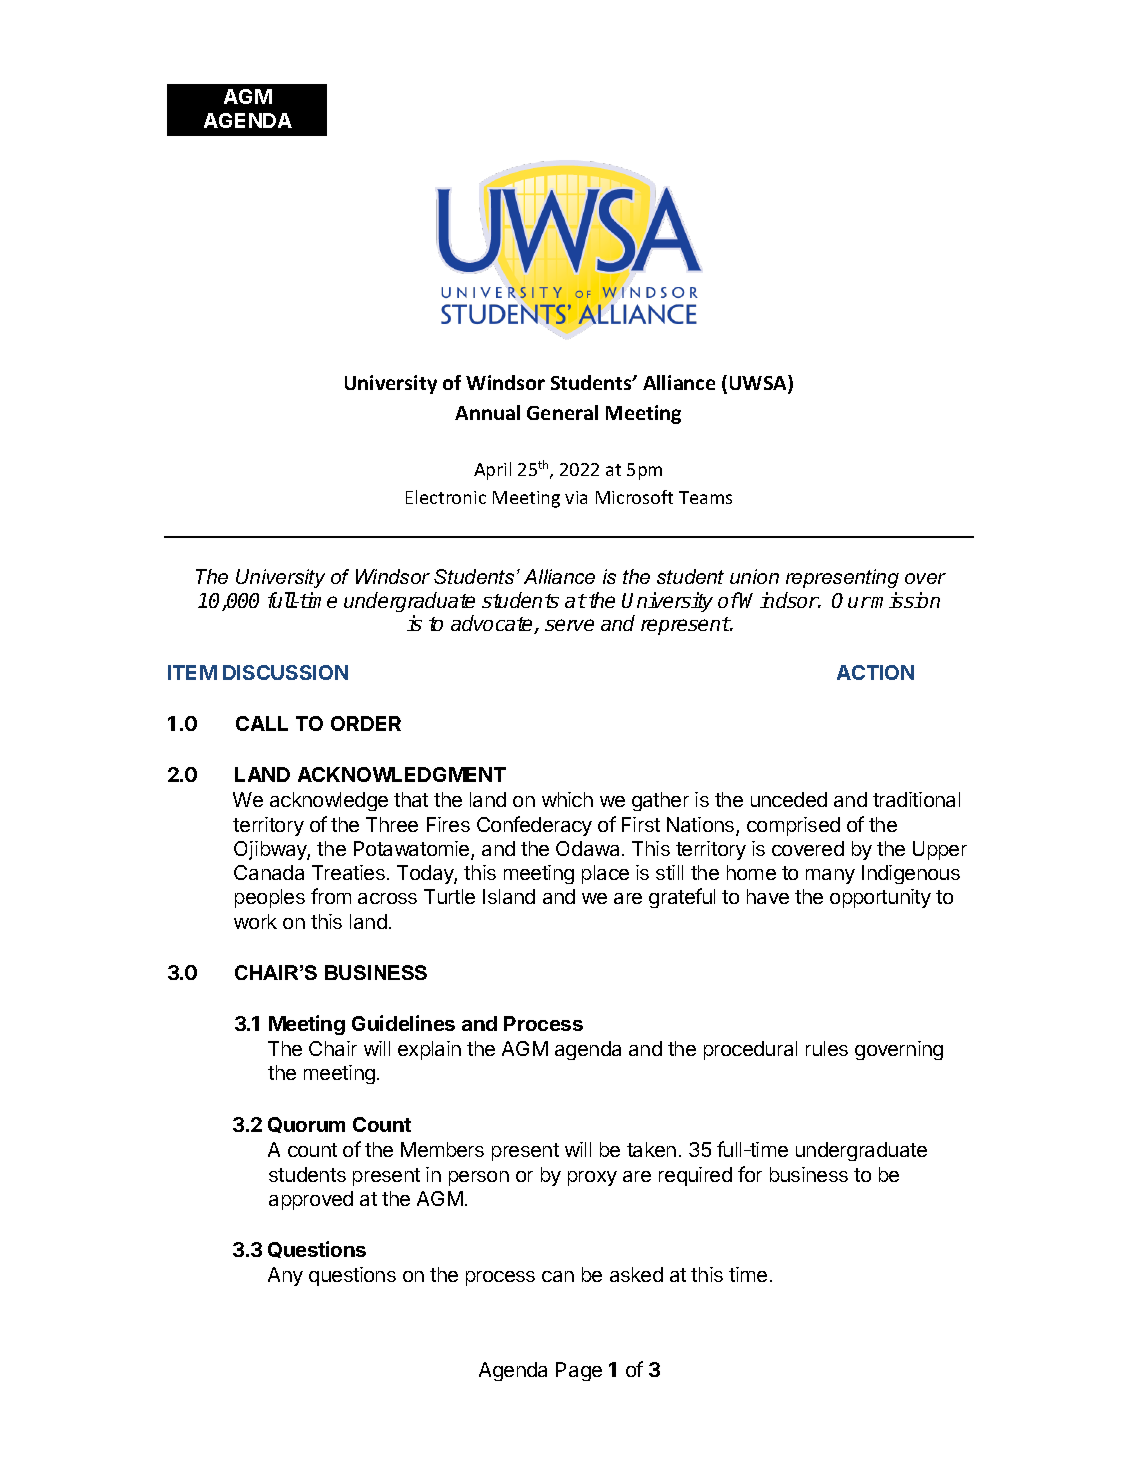  I want to click on opportunity, so click(880, 898).
